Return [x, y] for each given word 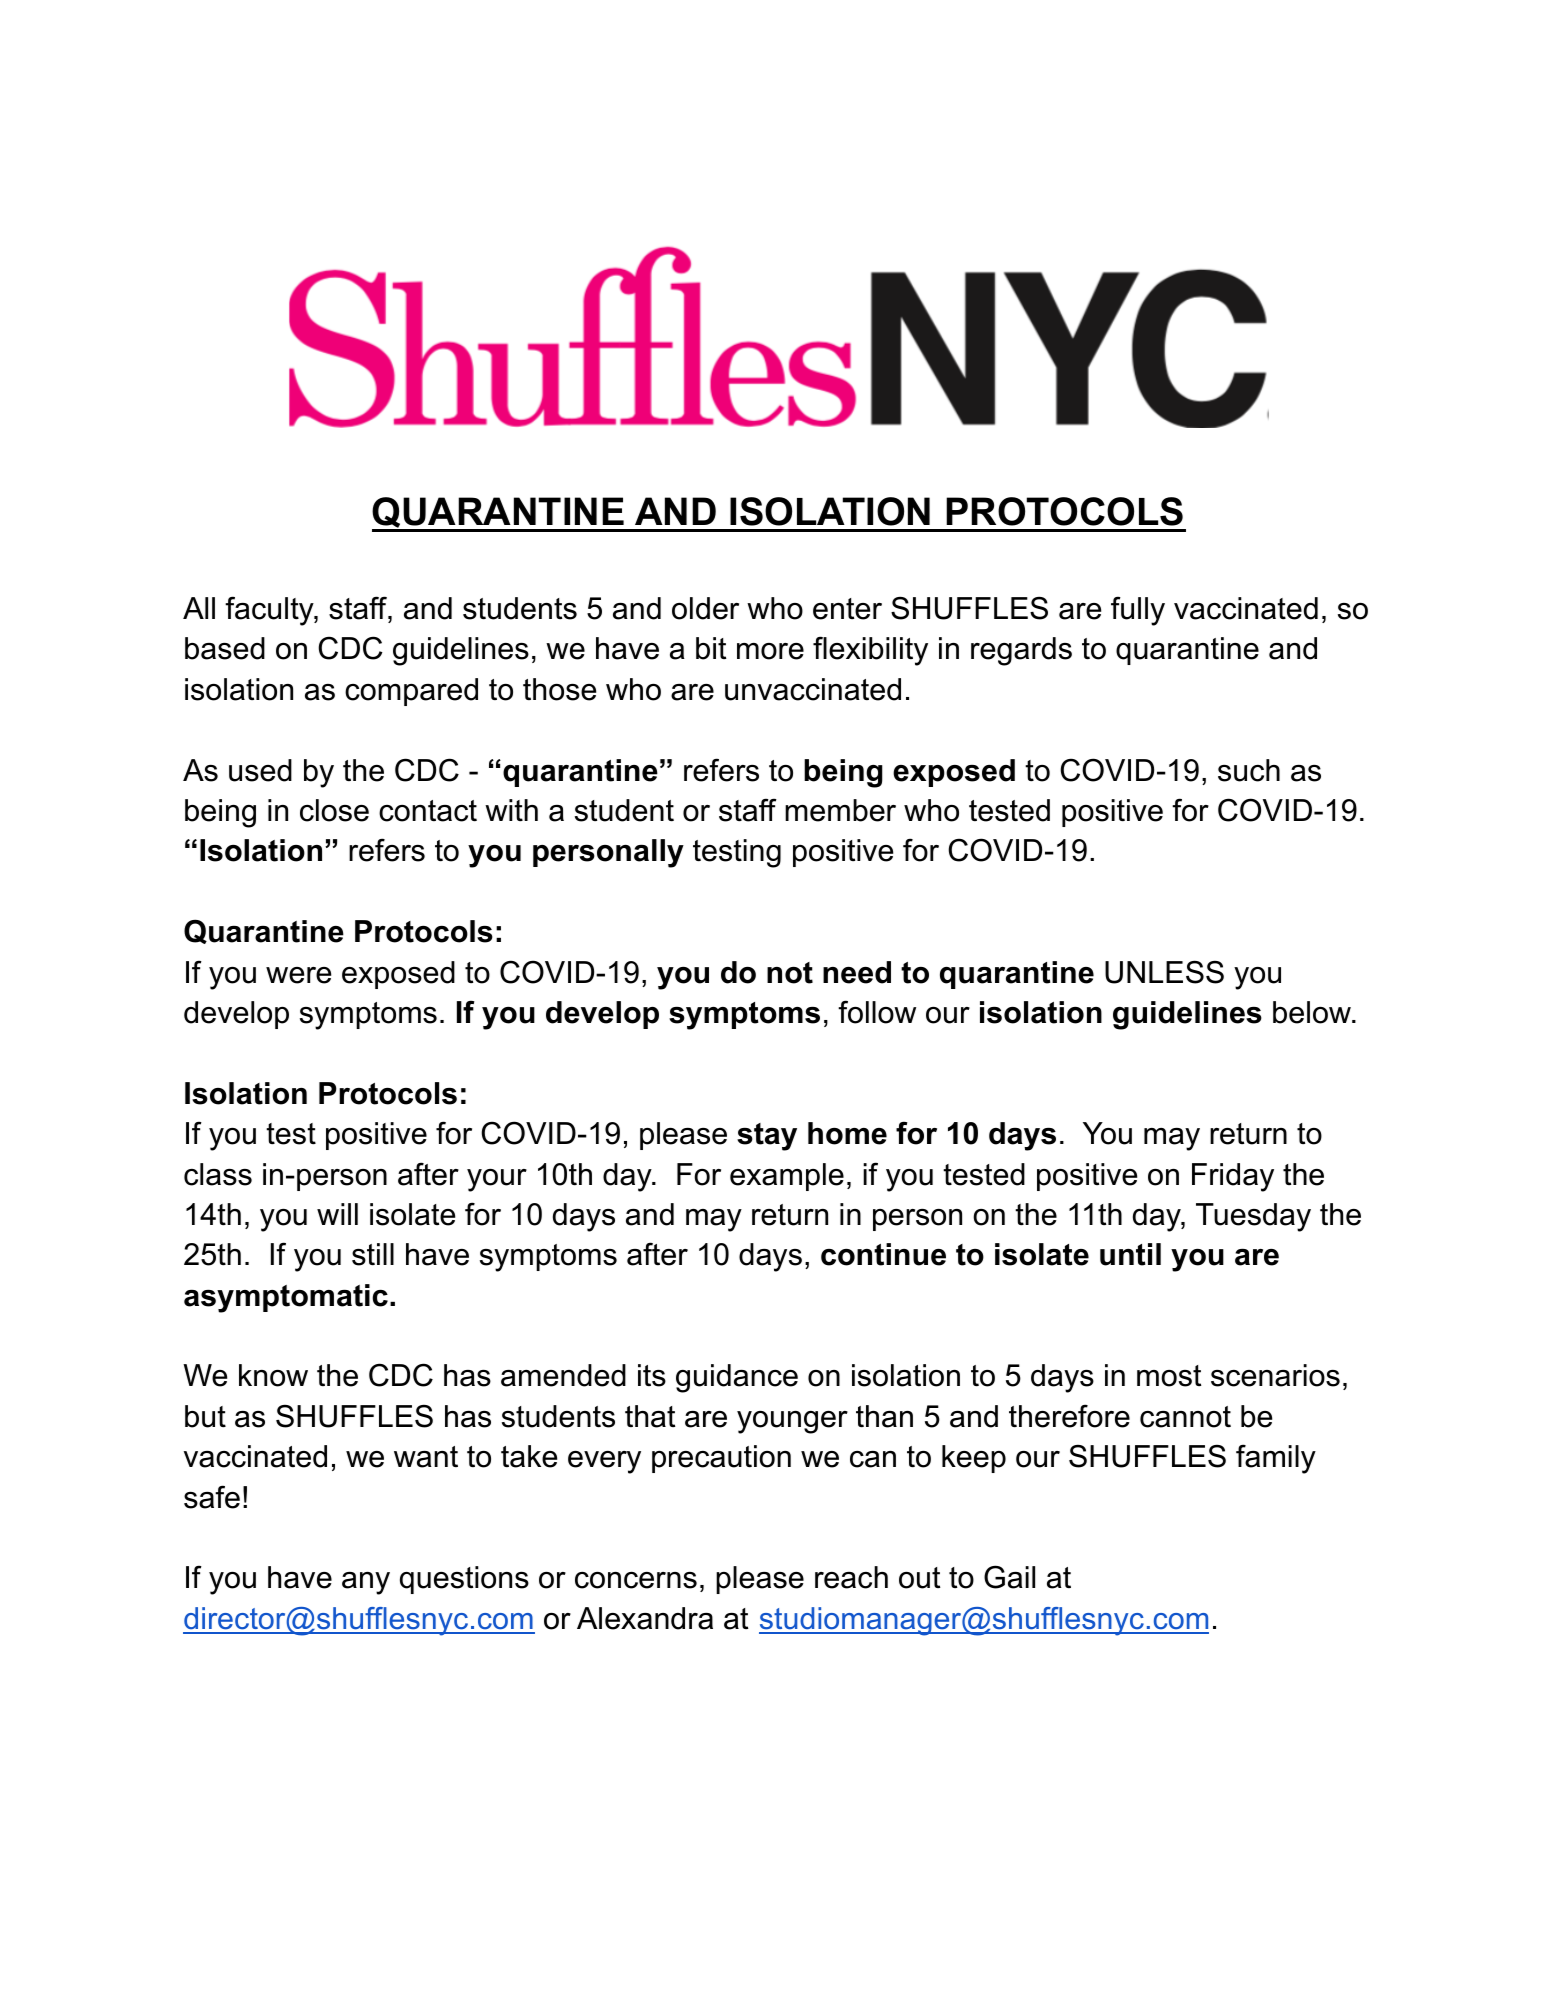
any [366, 1583]
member [840, 810]
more [770, 651]
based [225, 648]
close [334, 810]
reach [851, 1577]
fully [1138, 611]
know [273, 1375]
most [1169, 1376]
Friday [1233, 1177]
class [218, 1174]
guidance [737, 1378]
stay [767, 1137]
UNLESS [1164, 972]
